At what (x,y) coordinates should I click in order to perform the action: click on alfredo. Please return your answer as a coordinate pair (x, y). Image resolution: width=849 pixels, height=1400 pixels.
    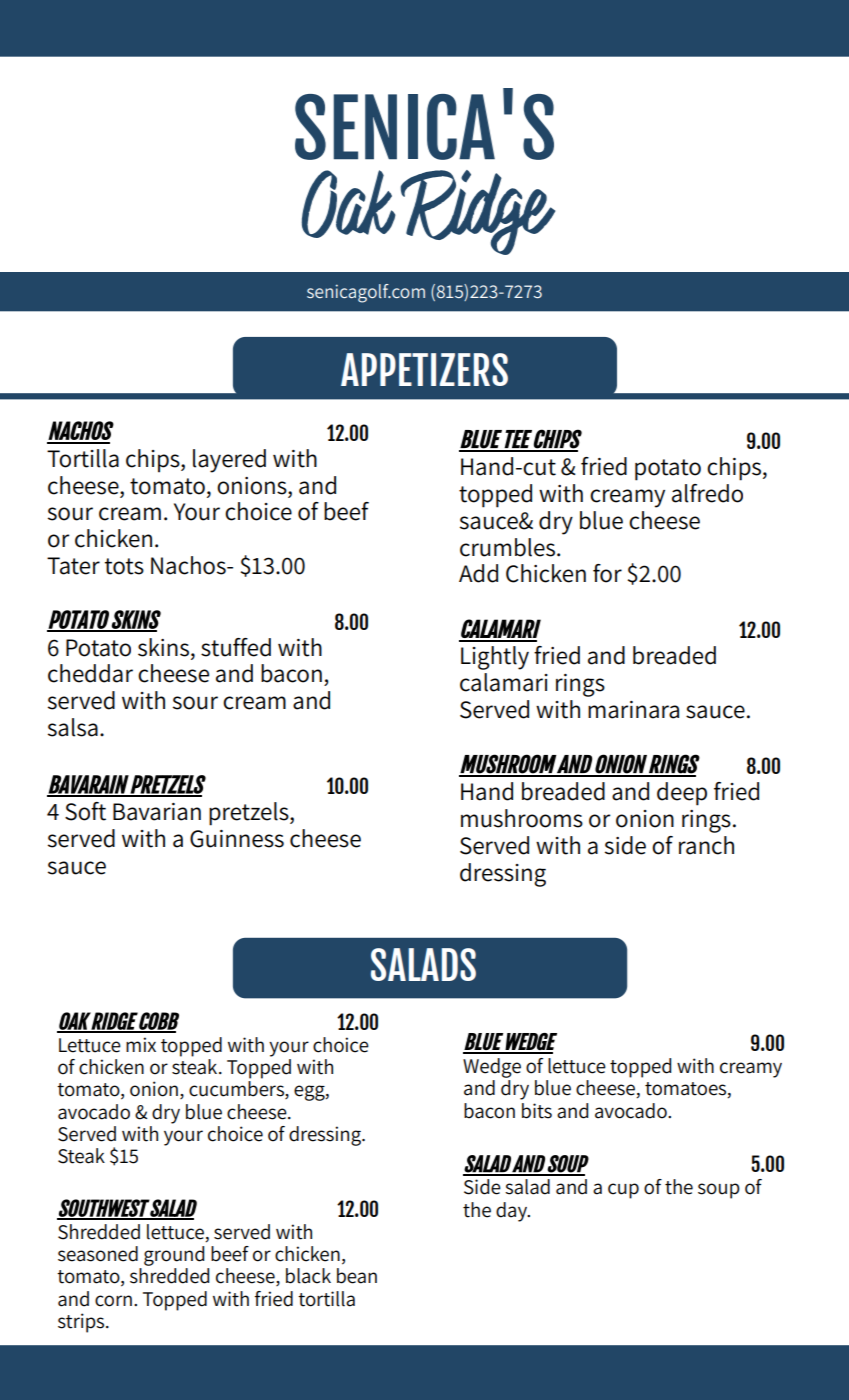
    Looking at the image, I should click on (707, 493).
